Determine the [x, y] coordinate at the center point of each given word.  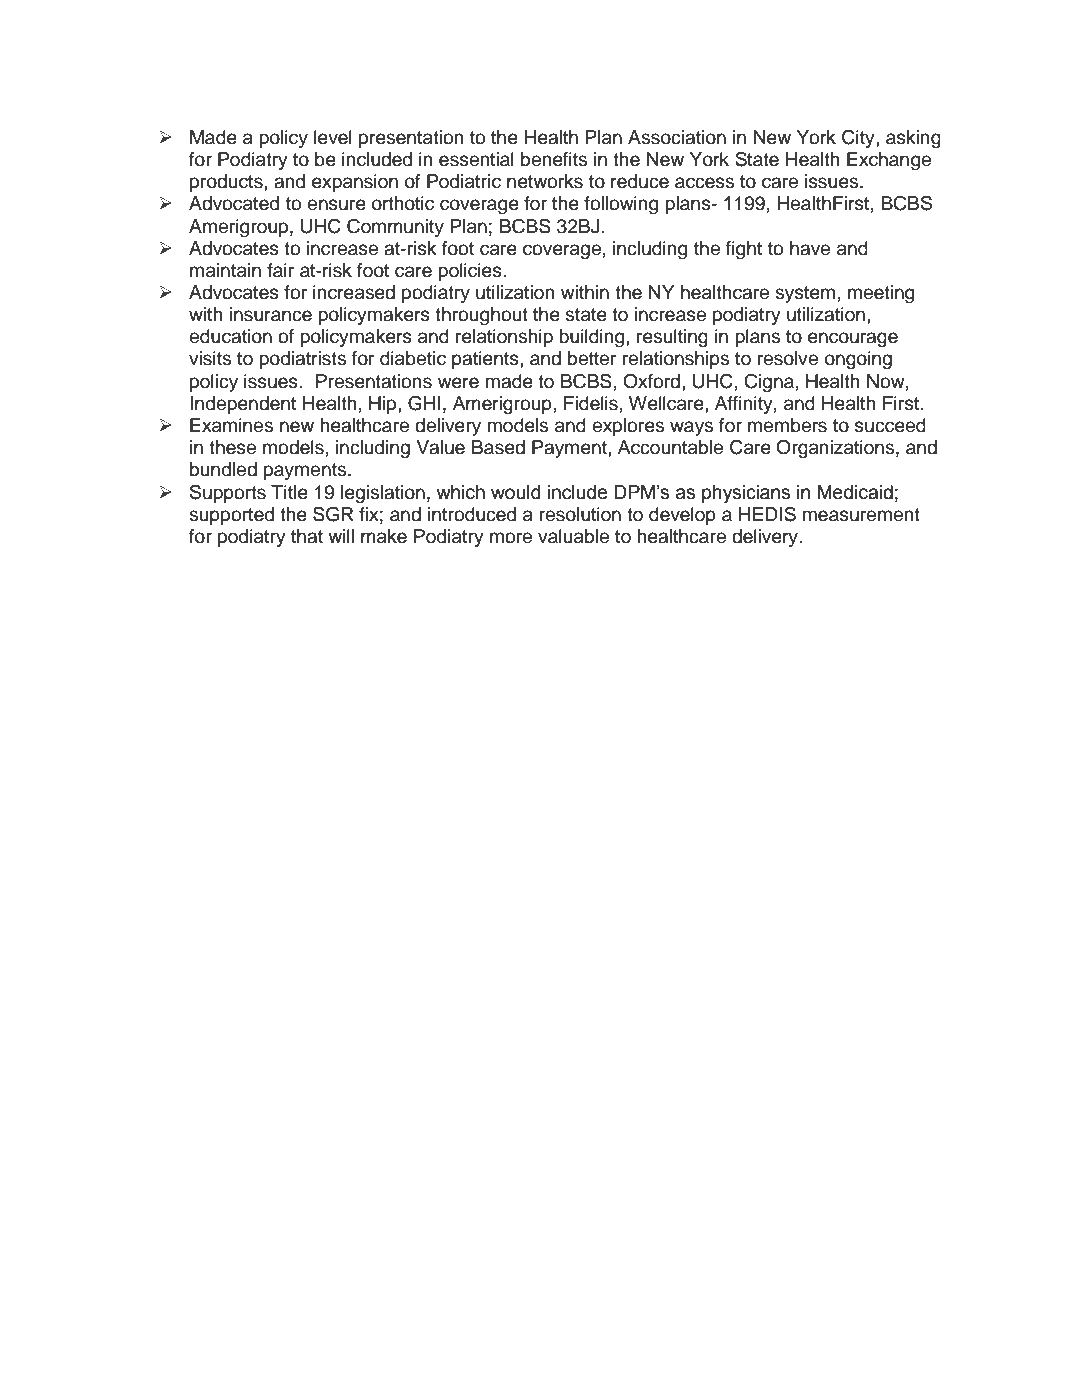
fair [280, 270]
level [333, 137]
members [787, 425]
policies [471, 272]
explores [628, 427]
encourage [853, 340]
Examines [231, 425]
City [859, 138]
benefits [554, 159]
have [810, 248]
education [230, 336]
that [307, 536]
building [593, 338]
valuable [573, 536]
